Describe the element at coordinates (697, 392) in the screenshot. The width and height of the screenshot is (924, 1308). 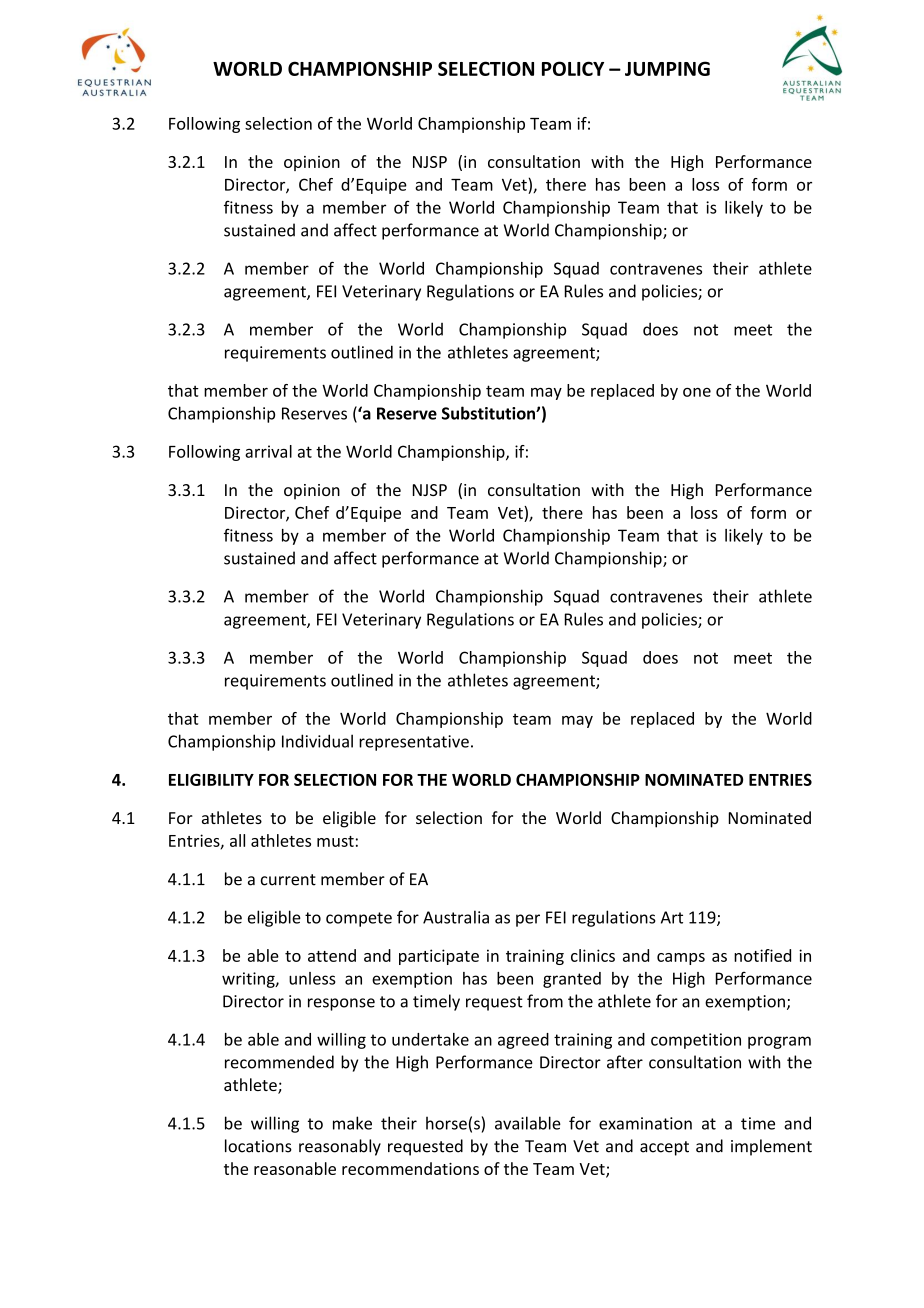
I see `one` at that location.
